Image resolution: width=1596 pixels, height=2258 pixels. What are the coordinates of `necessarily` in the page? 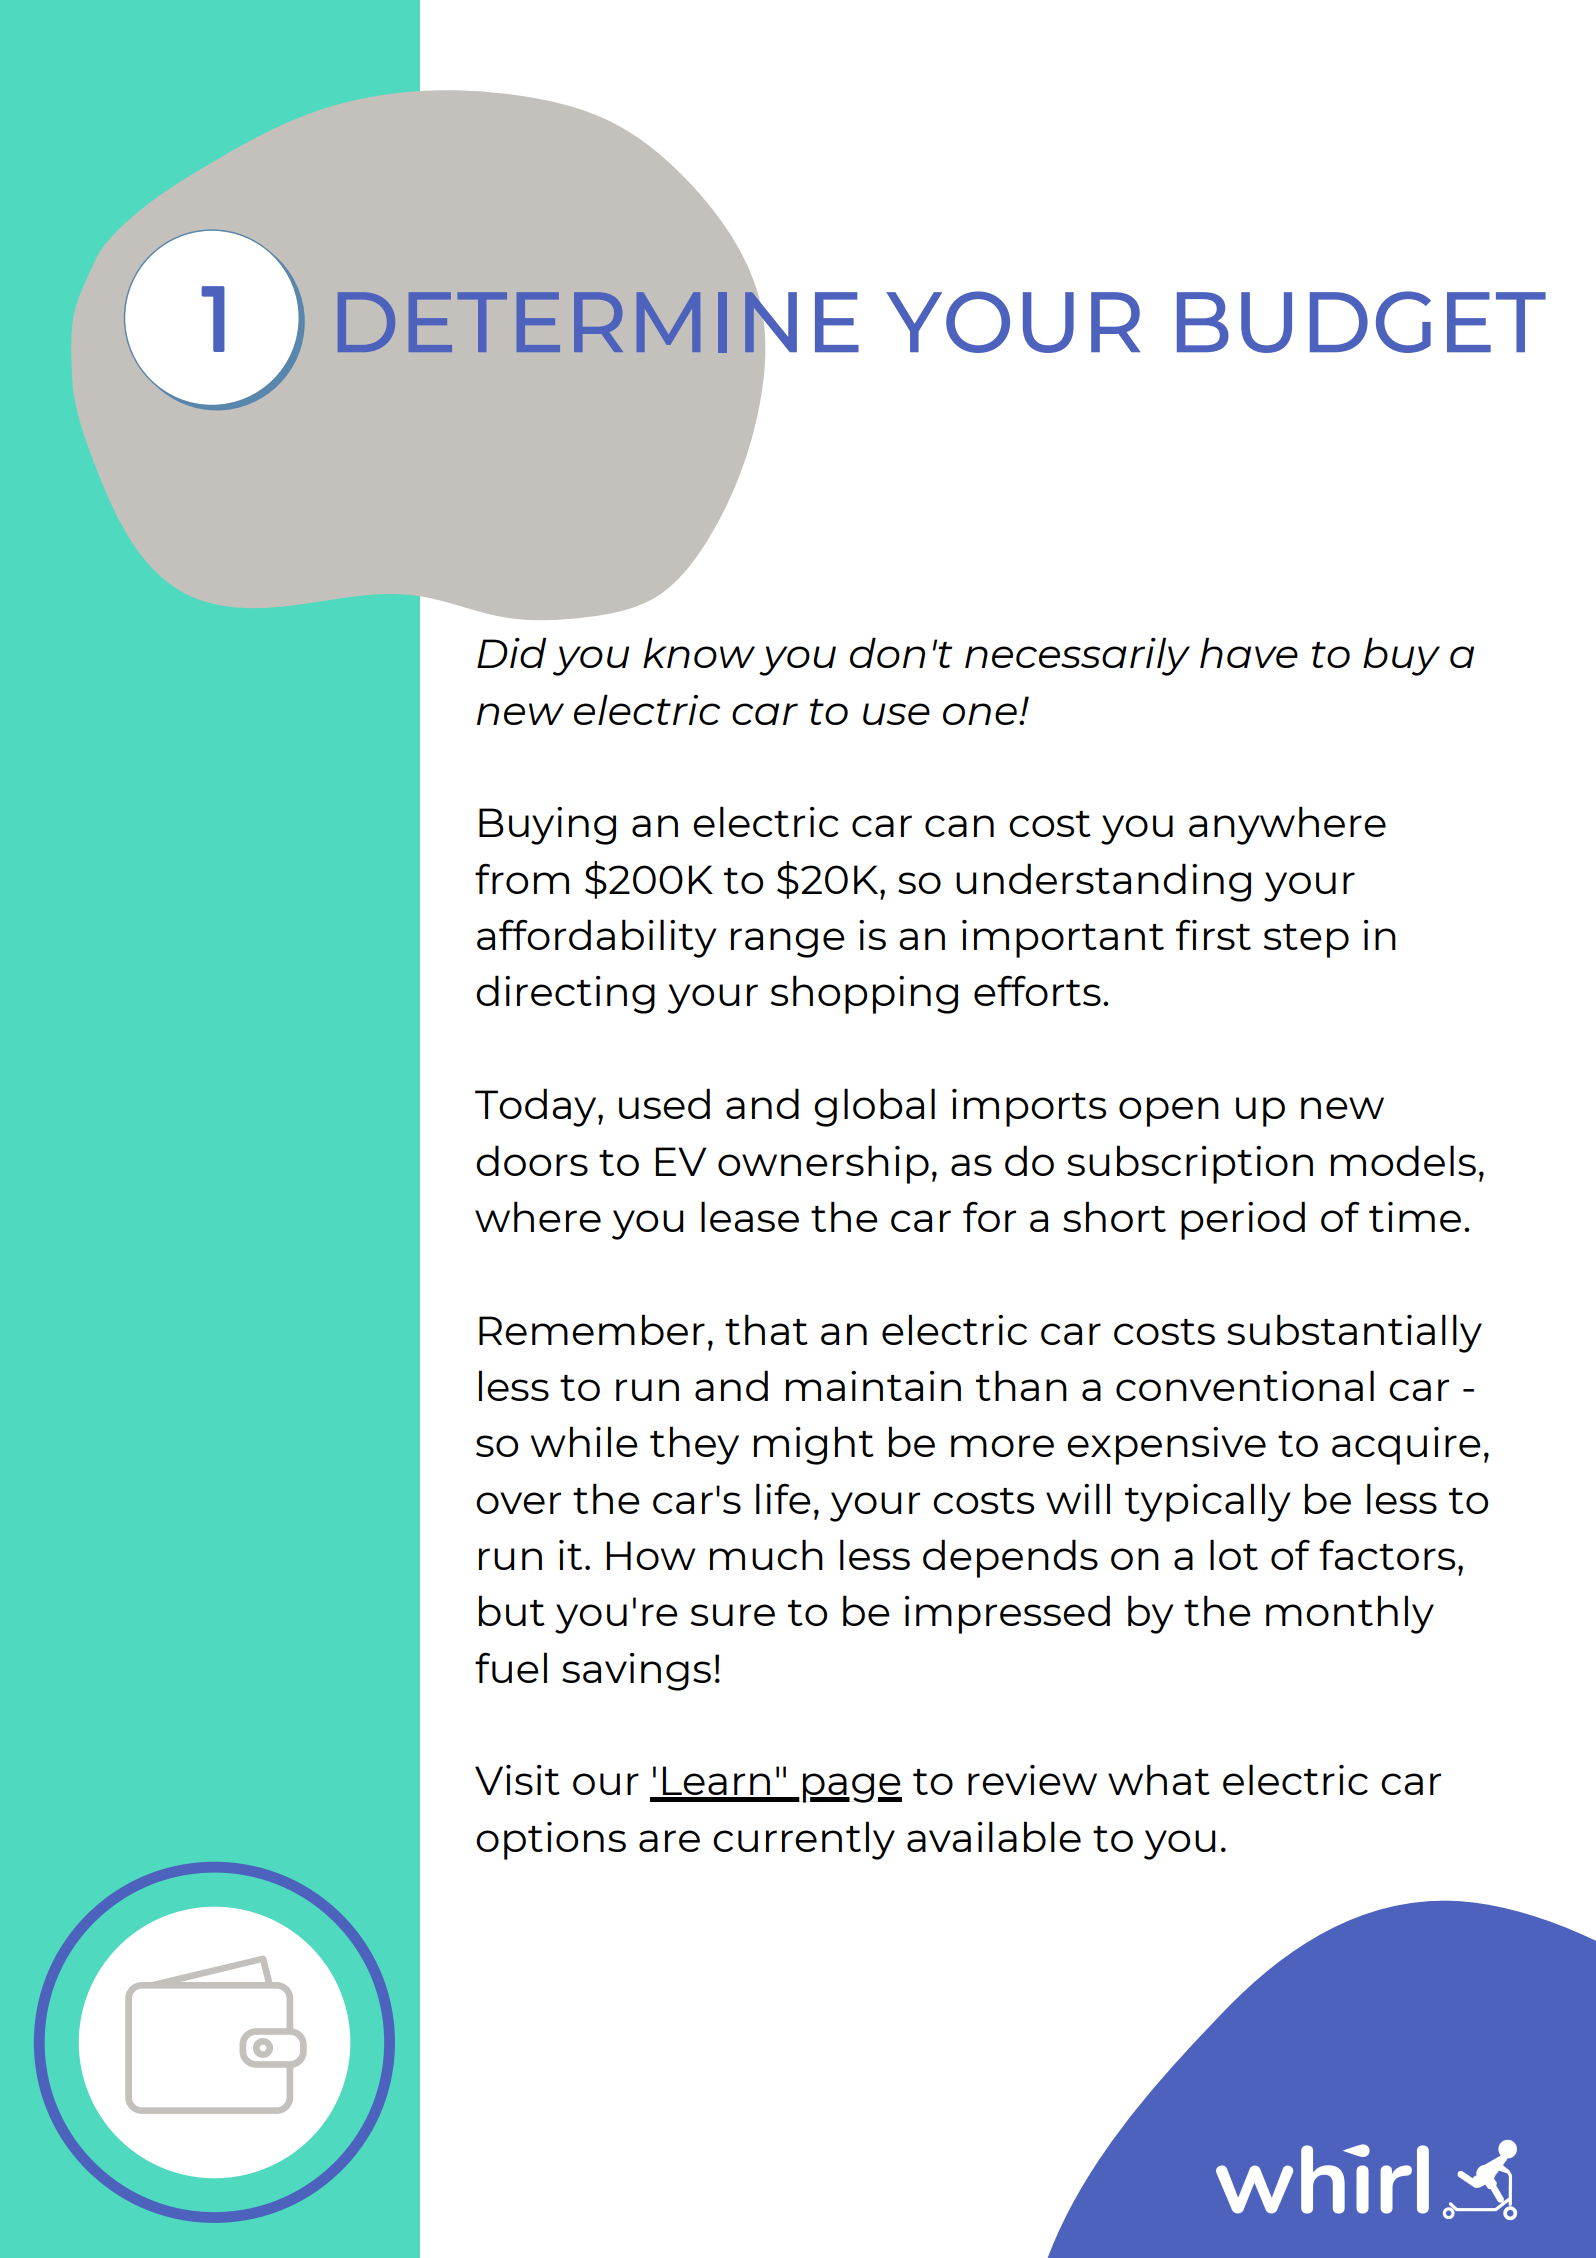 It's located at (1077, 656).
